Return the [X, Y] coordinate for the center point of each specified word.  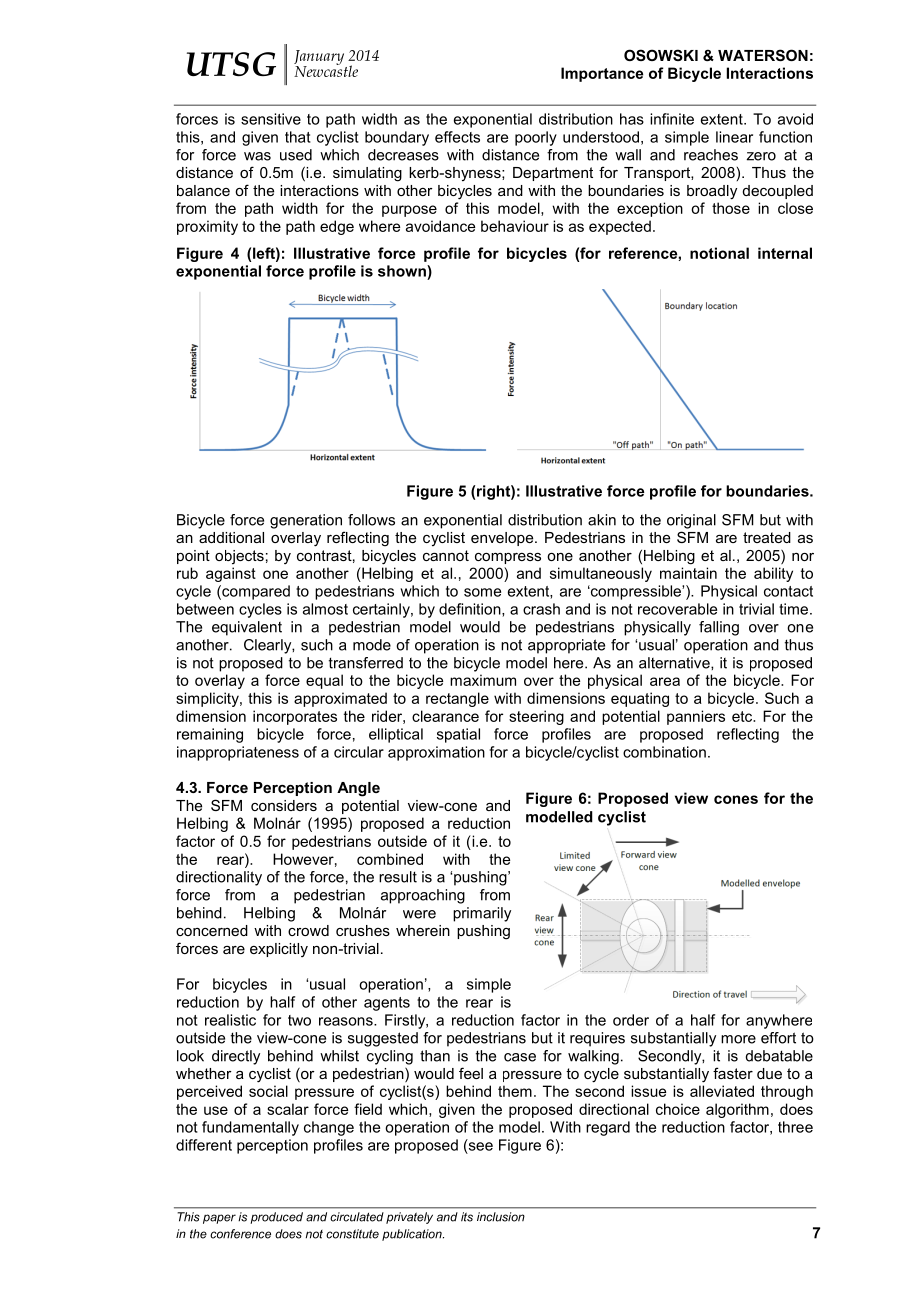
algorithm [737, 1110]
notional [719, 253]
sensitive [271, 119]
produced [276, 1218]
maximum [483, 680]
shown [403, 271]
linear [734, 137]
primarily [482, 914]
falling [719, 628]
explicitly [279, 950]
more [738, 1039]
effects [457, 137]
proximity [207, 227]
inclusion [501, 1217]
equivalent [247, 628]
